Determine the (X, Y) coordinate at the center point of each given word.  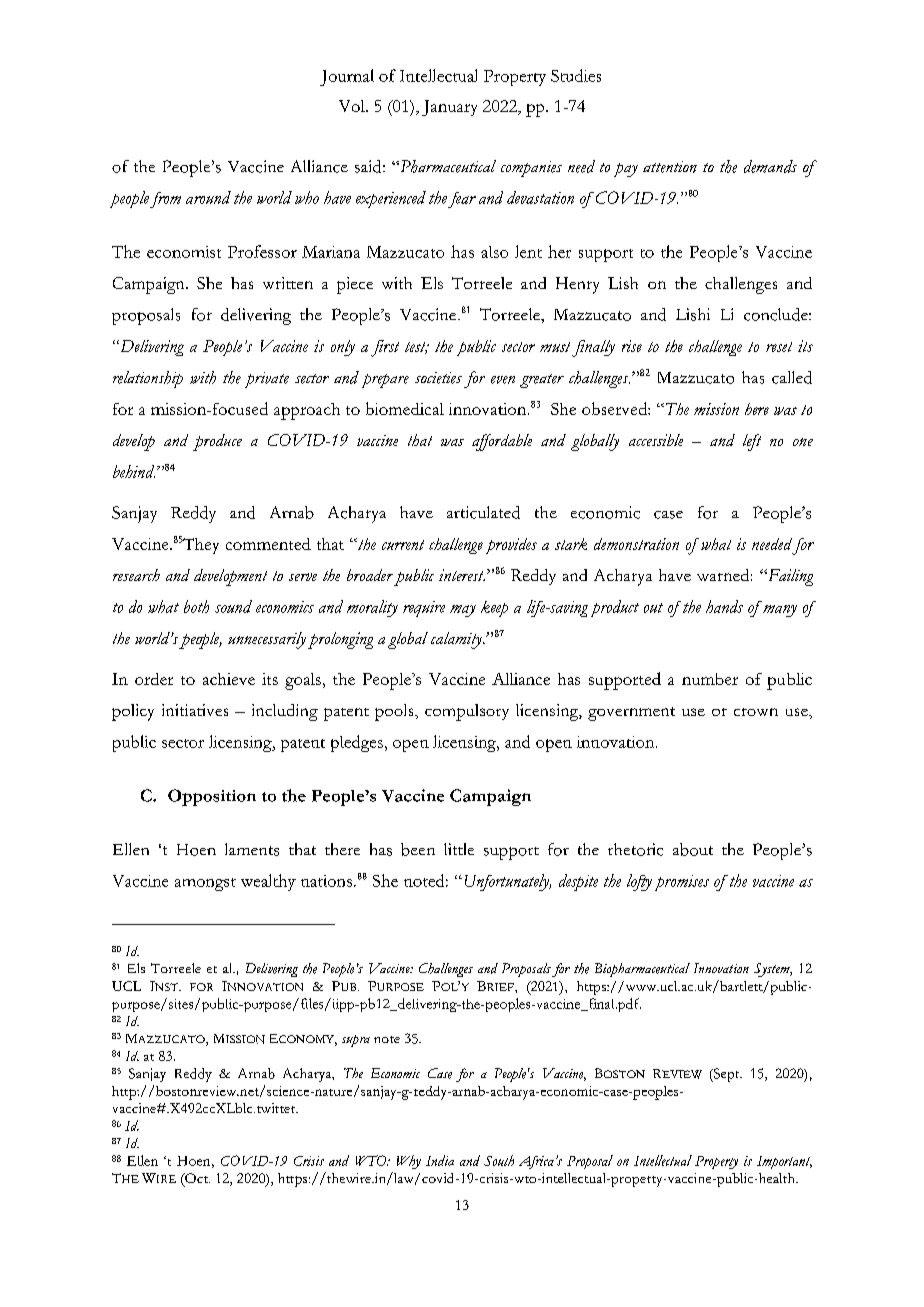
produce (217, 442)
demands (770, 166)
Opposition (212, 797)
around (208, 197)
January (449, 108)
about (693, 849)
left (752, 442)
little (459, 849)
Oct (196, 1179)
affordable (502, 442)
